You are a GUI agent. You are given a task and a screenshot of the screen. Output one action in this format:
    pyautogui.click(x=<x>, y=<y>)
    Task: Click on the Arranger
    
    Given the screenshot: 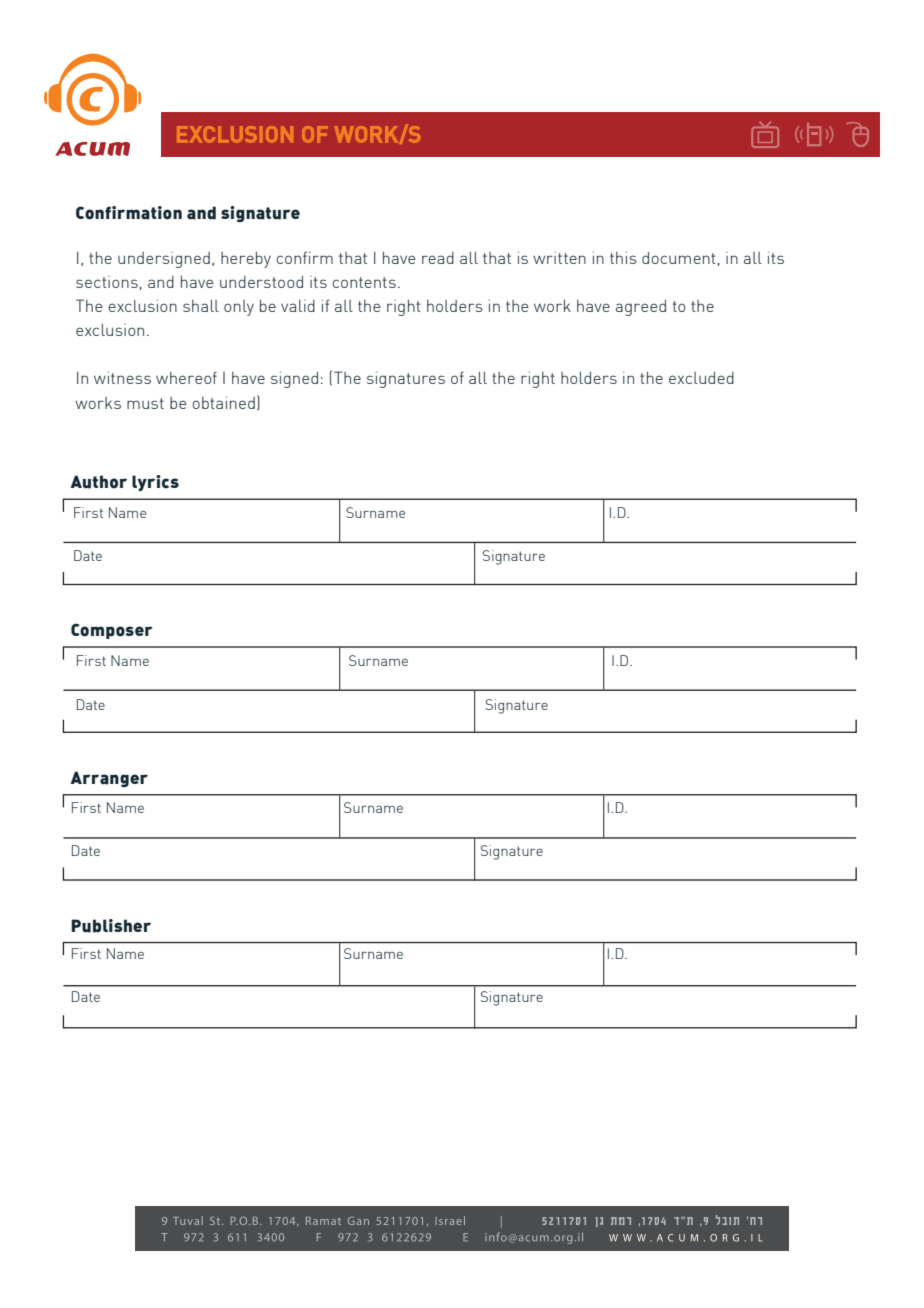 What is the action you would take?
    pyautogui.click(x=109, y=779)
